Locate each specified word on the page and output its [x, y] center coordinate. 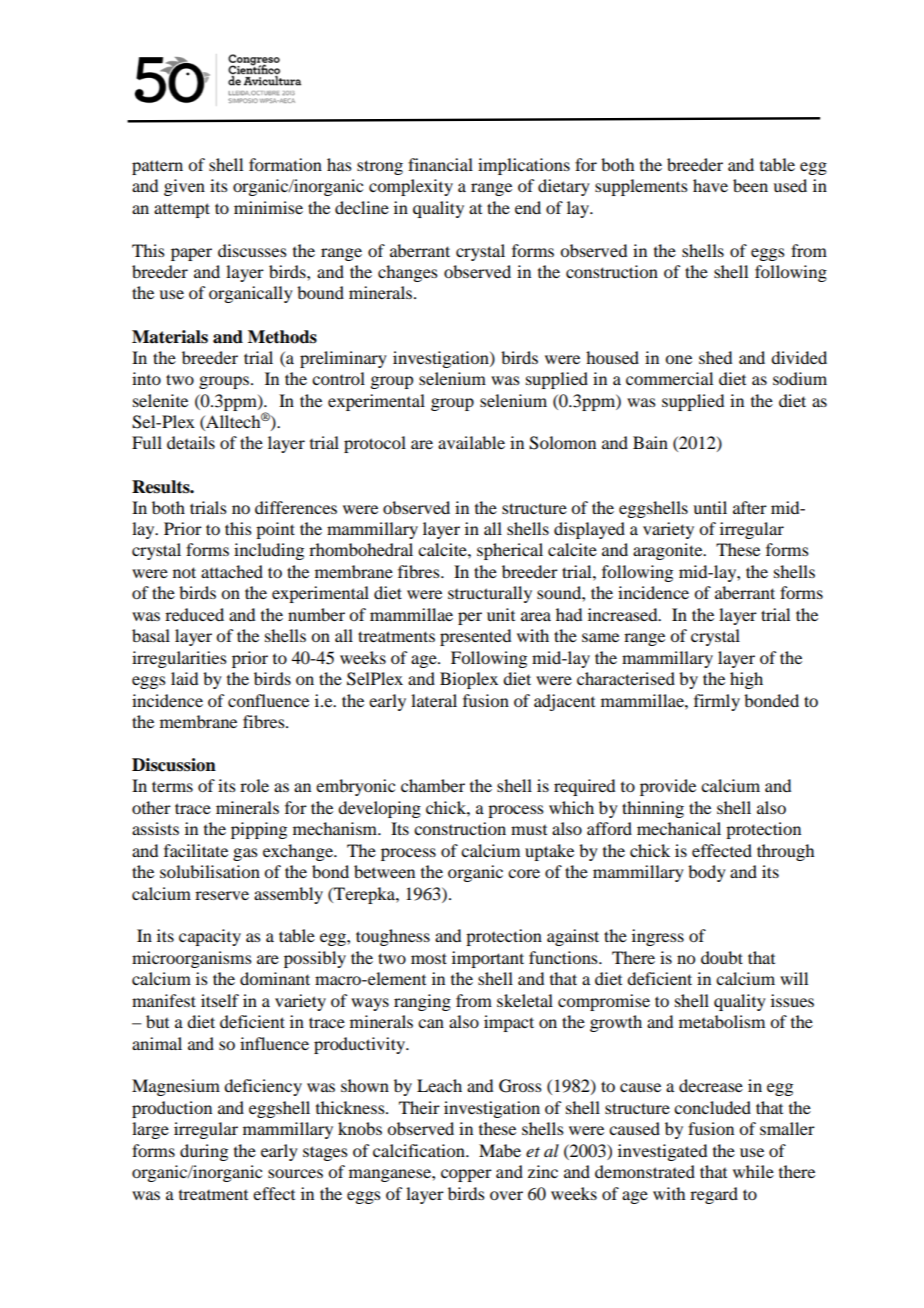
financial [440, 164]
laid [184, 678]
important [488, 959]
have [710, 185]
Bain [650, 442]
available [471, 442]
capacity [210, 937]
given [184, 187]
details [191, 442]
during [204, 1152]
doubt [722, 957]
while [753, 1171]
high [746, 680]
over [506, 1195]
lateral [434, 700]
